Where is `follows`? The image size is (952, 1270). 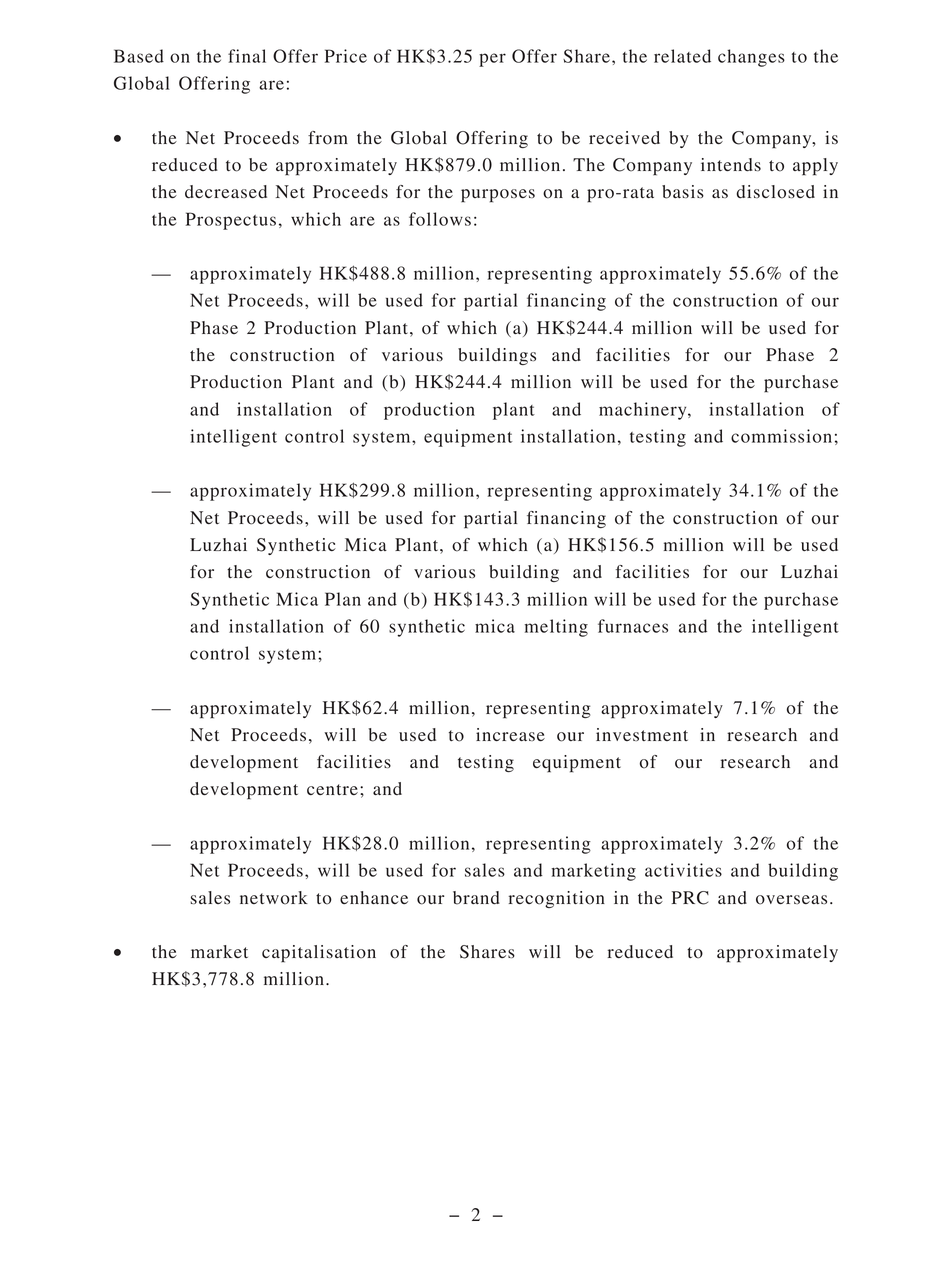
follows is located at coordinates (440, 219).
